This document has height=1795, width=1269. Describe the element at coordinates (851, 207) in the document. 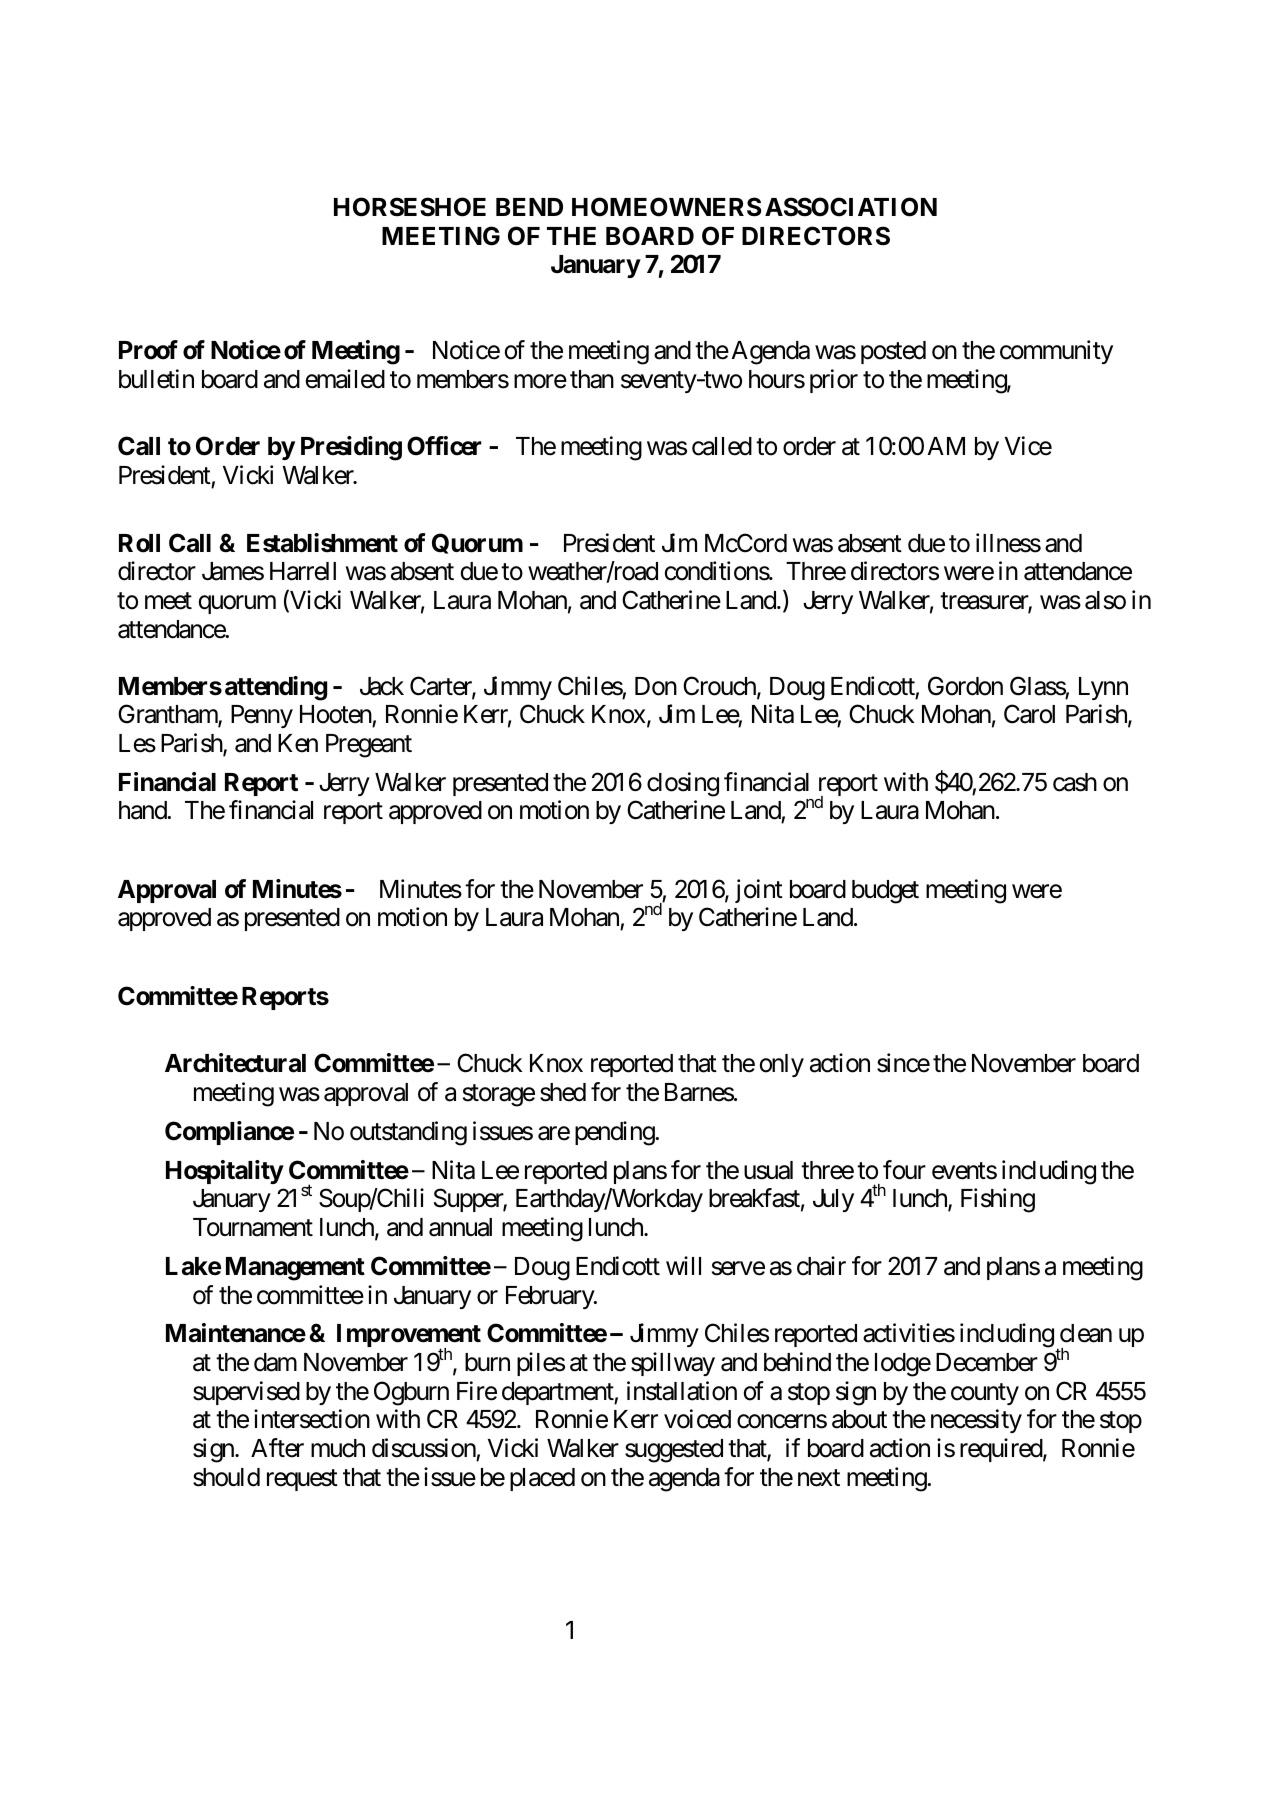

I see `ASSOCIATION` at that location.
